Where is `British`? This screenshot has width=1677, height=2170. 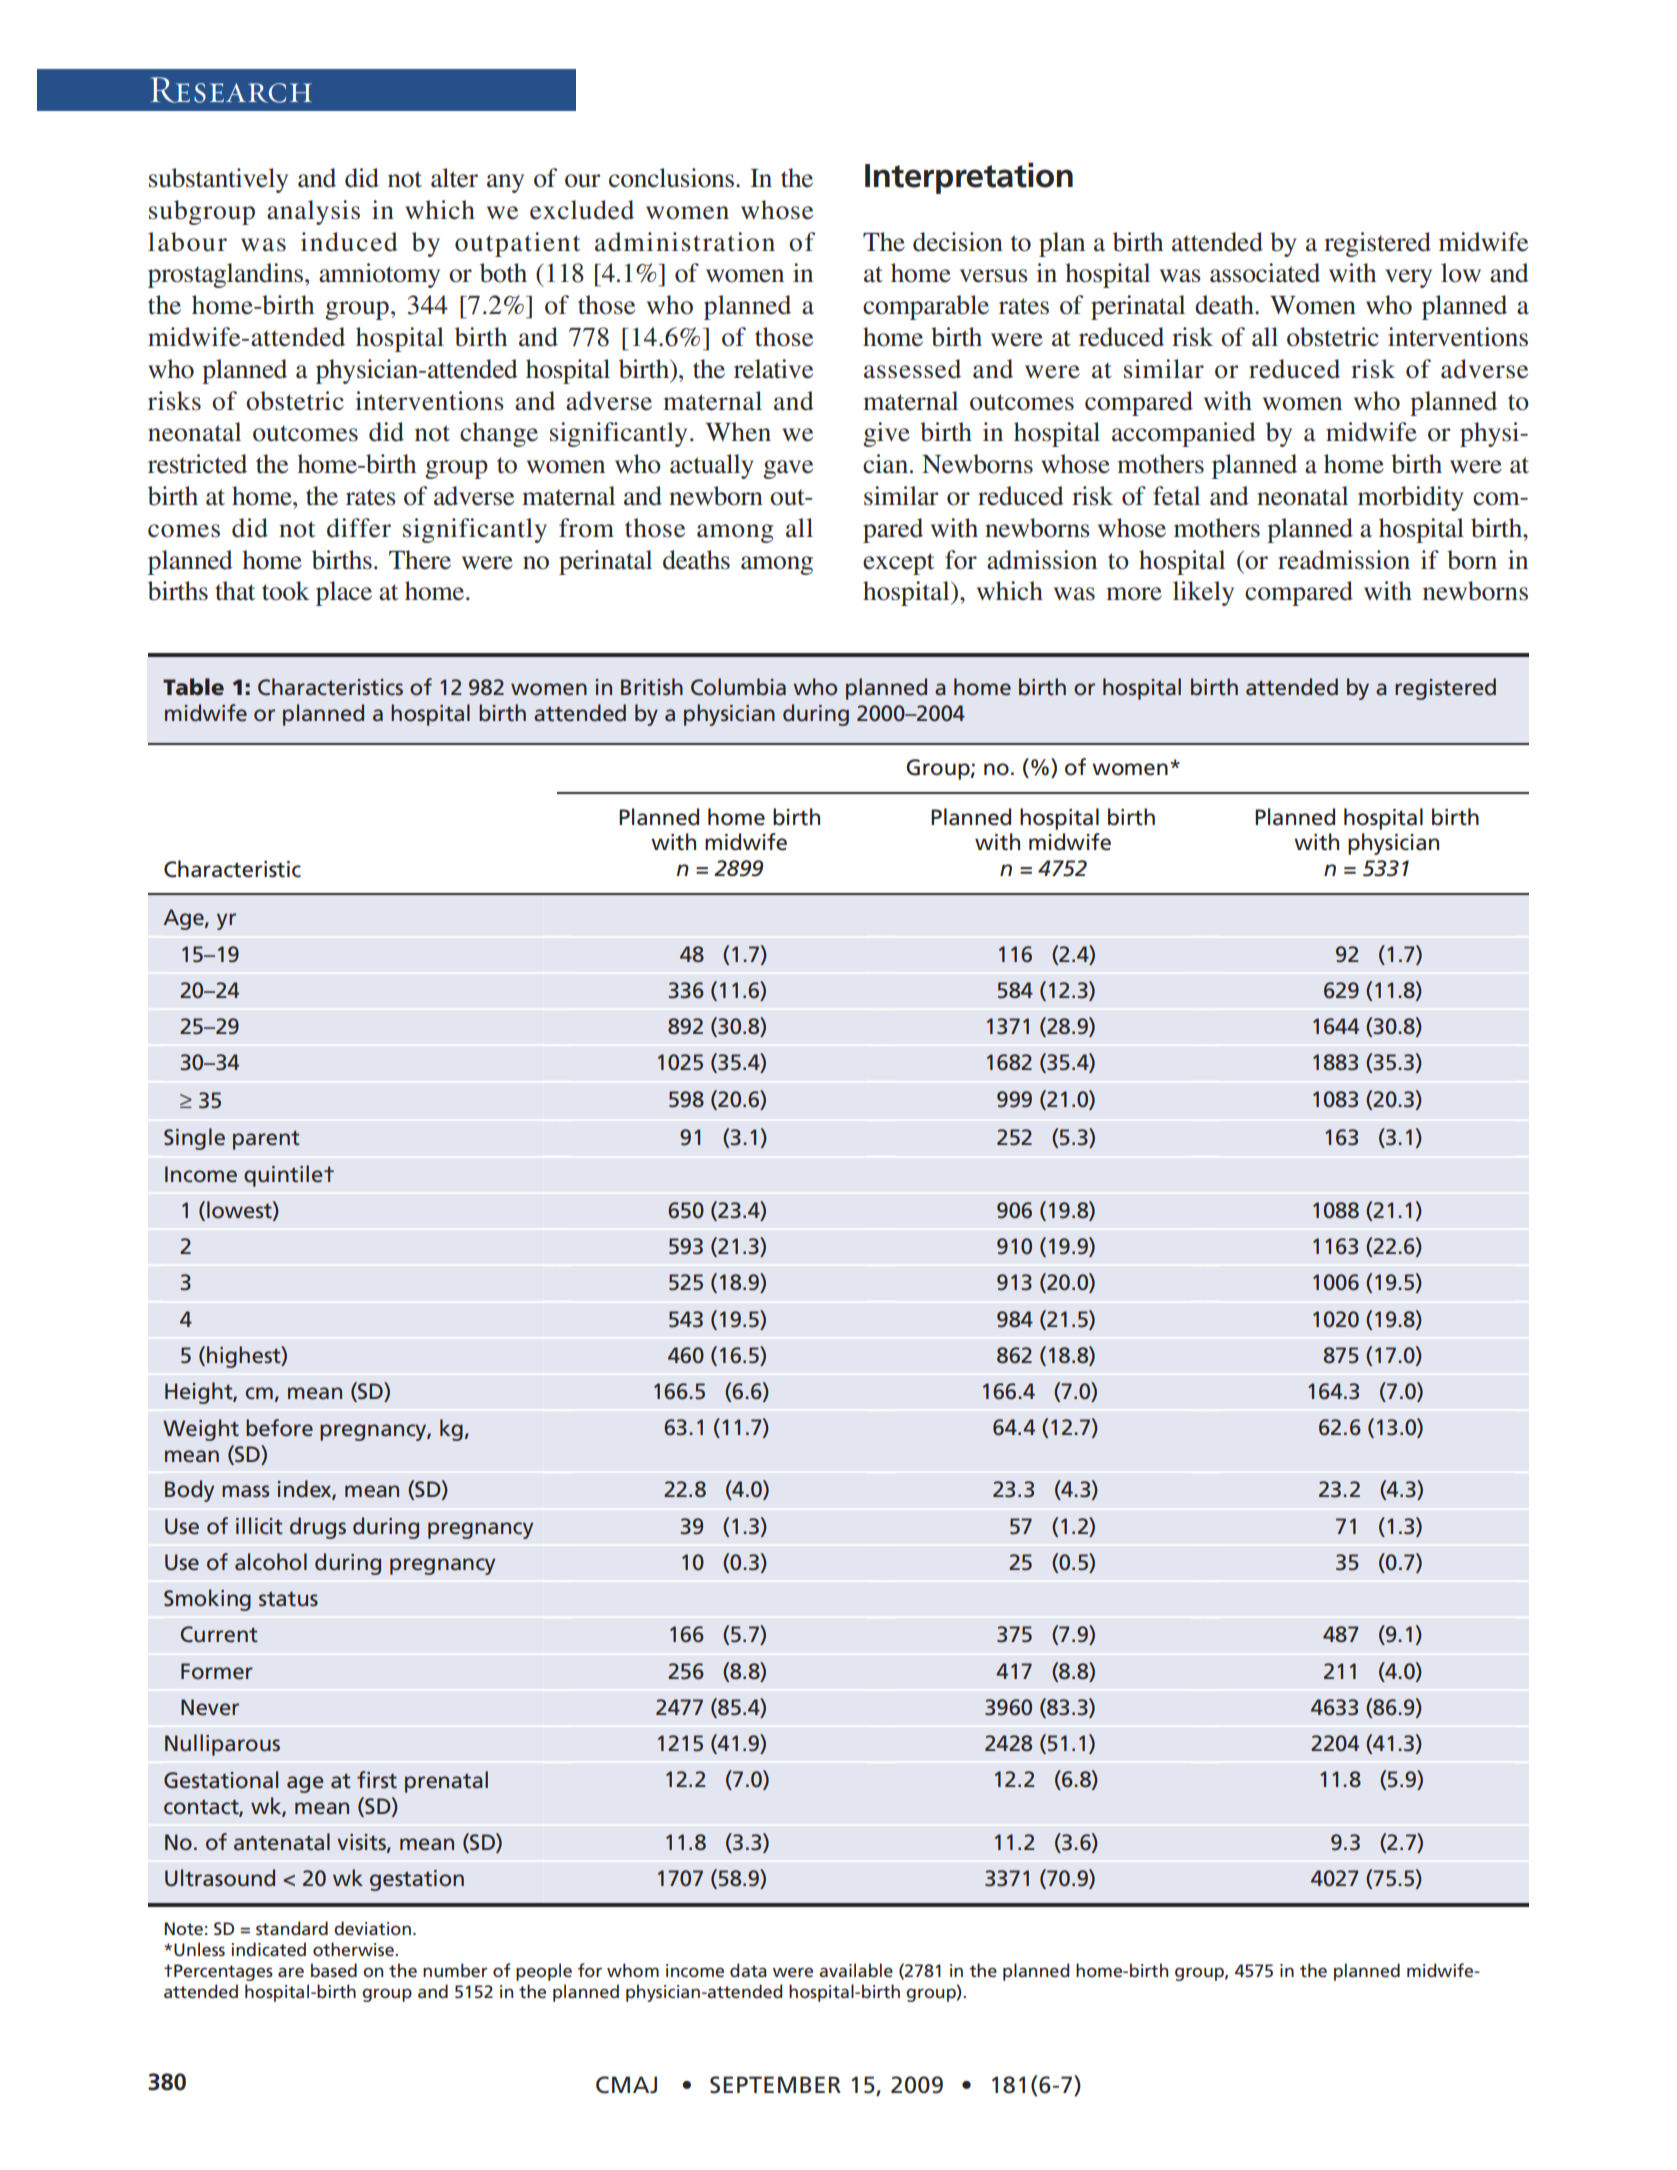
British is located at coordinates (652, 687).
